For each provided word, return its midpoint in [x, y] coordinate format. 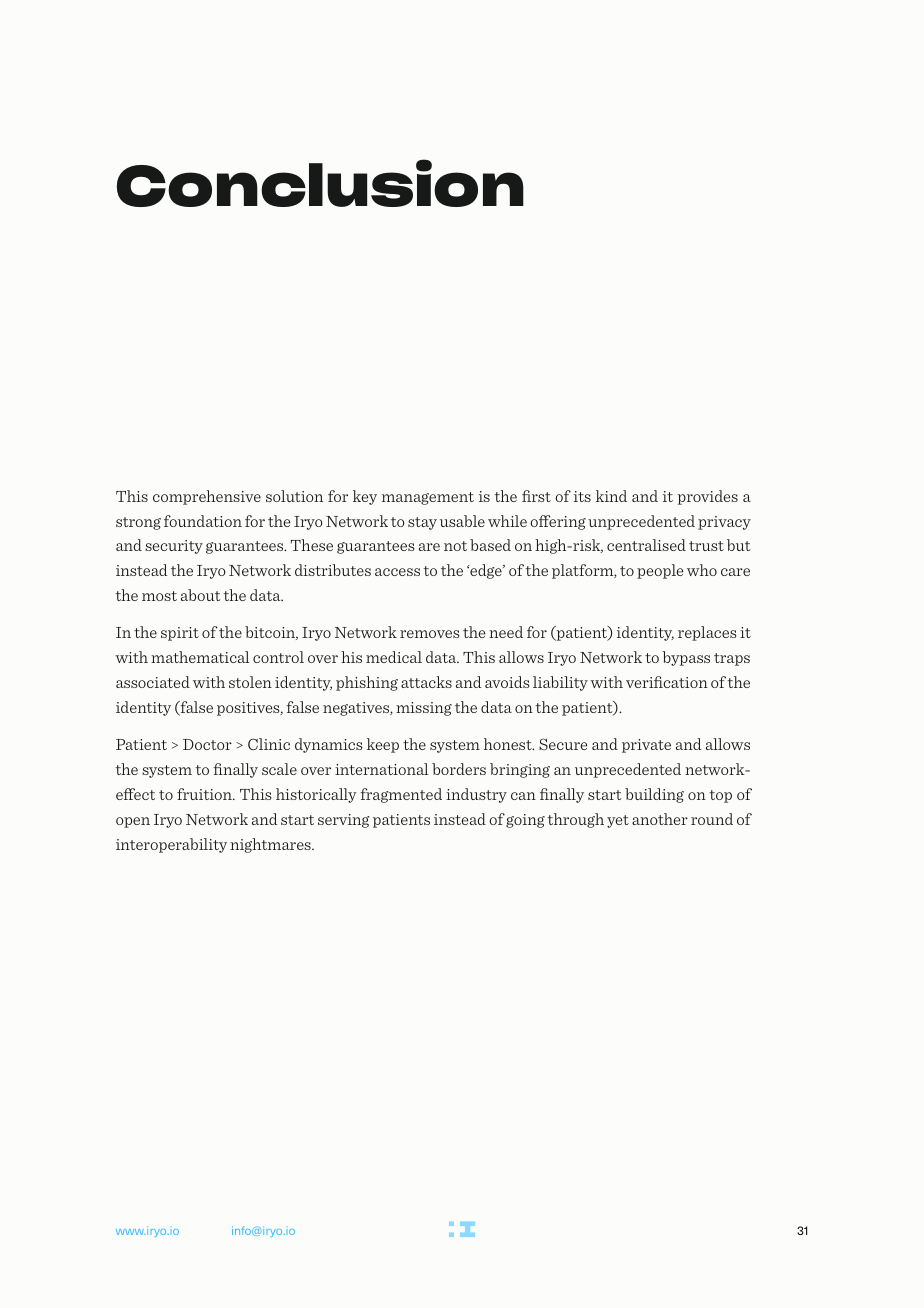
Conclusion [320, 183]
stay [422, 523]
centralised [646, 545]
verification [667, 682]
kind [611, 496]
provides [708, 497]
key [365, 497]
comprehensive [207, 497]
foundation [203, 521]
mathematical [200, 657]
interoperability [171, 845]
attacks [426, 682]
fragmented [401, 795]
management [428, 498]
